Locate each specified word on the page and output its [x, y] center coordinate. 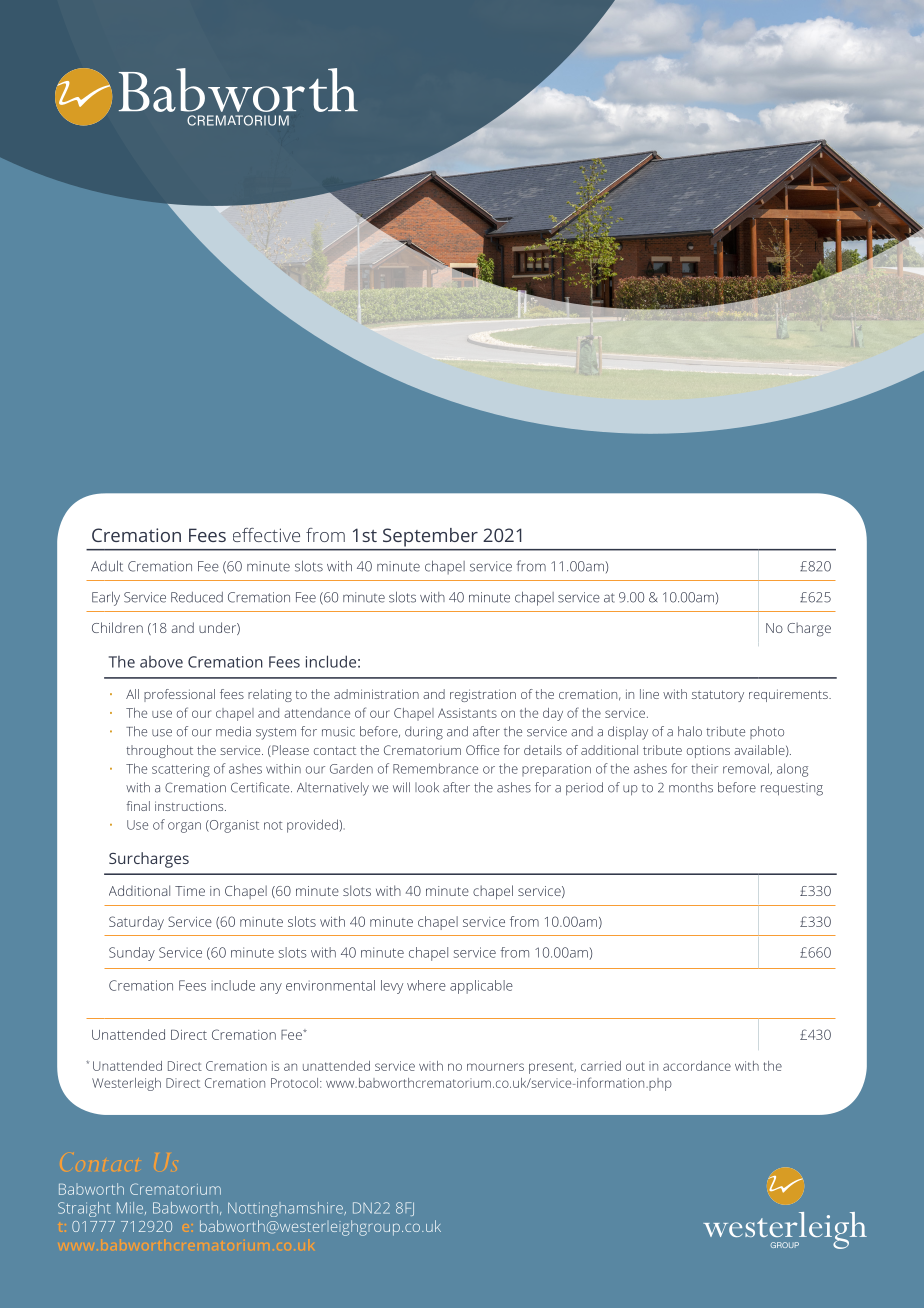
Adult [107, 566]
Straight [84, 1209]
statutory [718, 696]
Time [190, 891]
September [430, 537]
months [691, 787]
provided [313, 826]
